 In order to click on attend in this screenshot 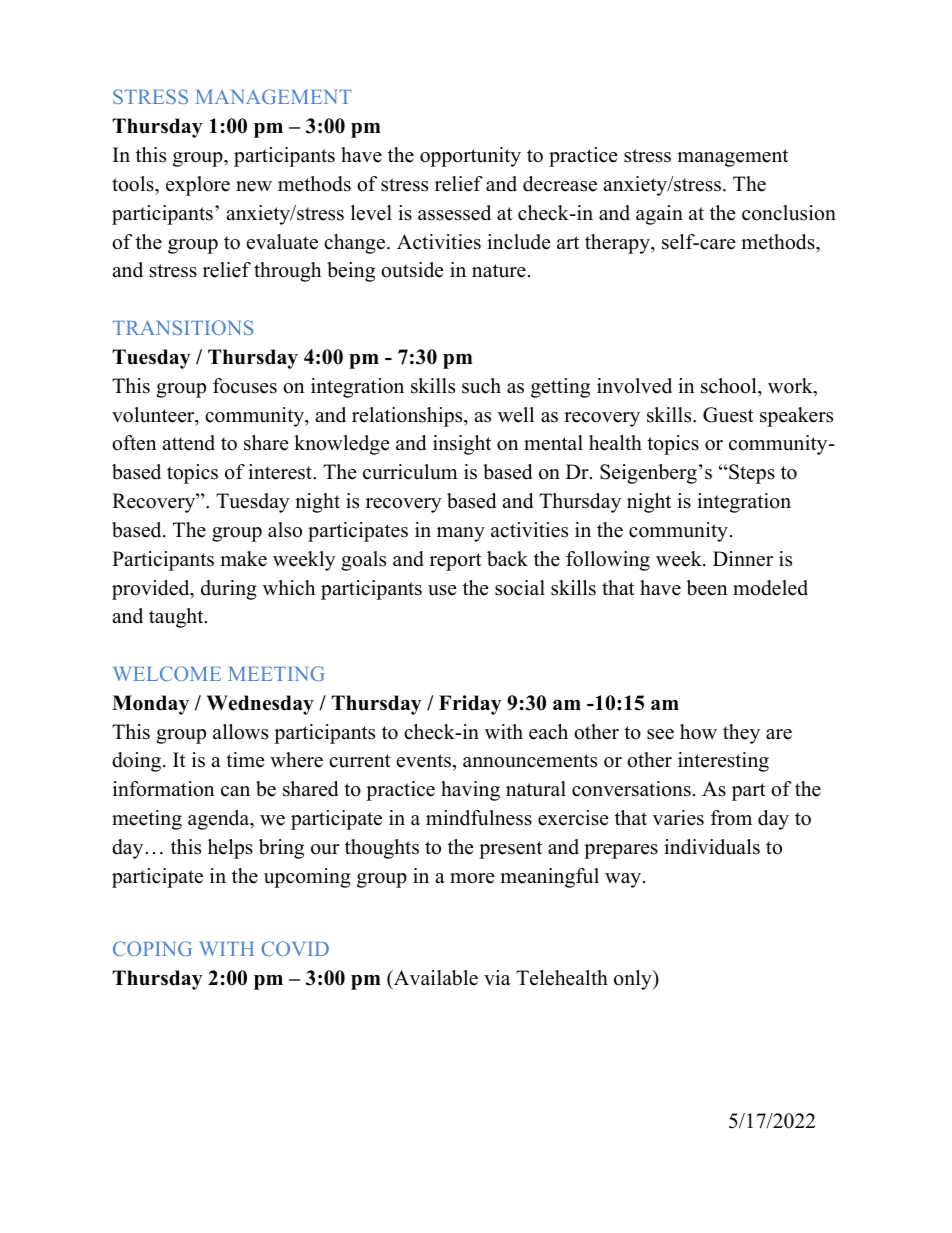, I will do `click(188, 443)`.
